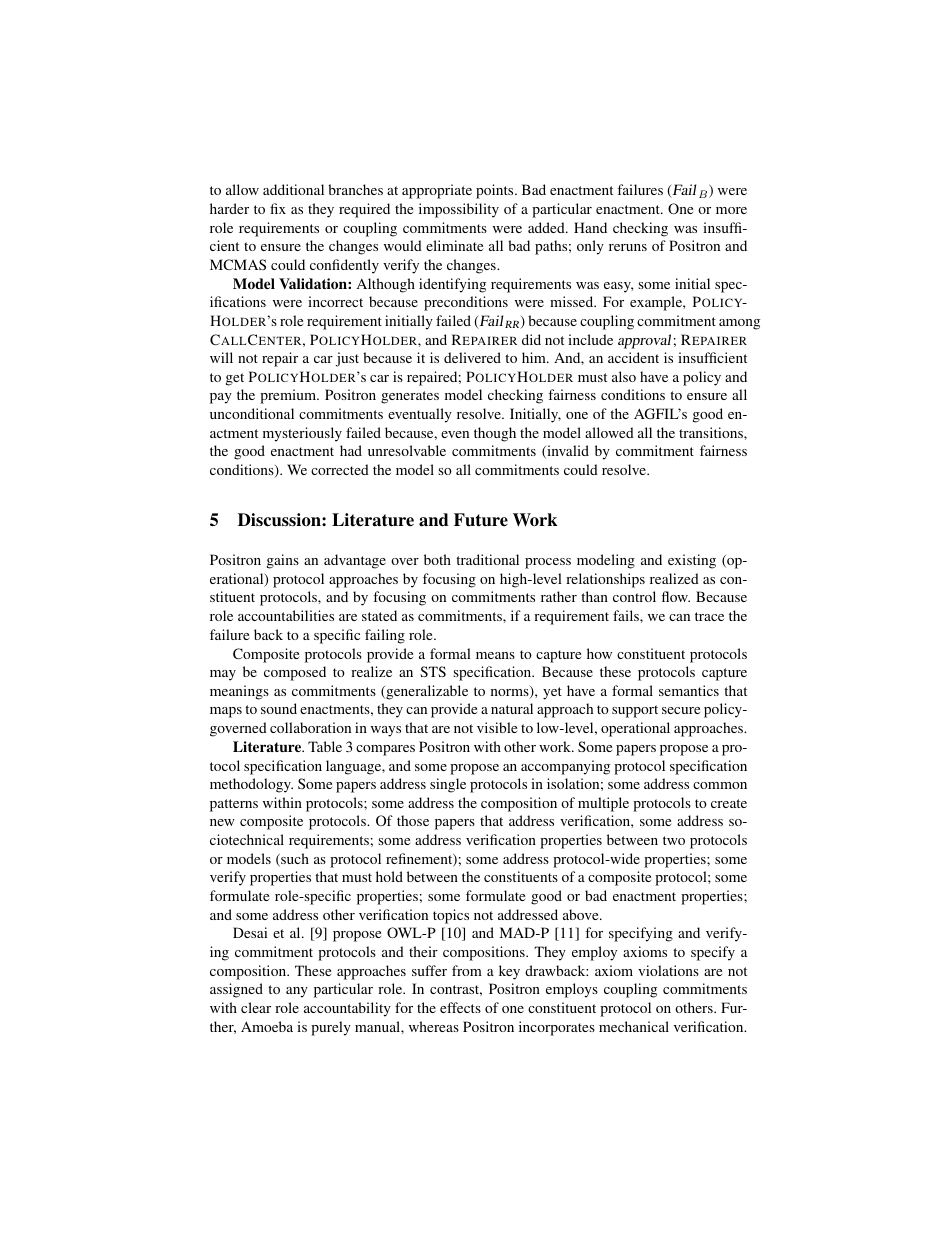  Describe the element at coordinates (460, 1007) in the screenshot. I see `effects` at that location.
